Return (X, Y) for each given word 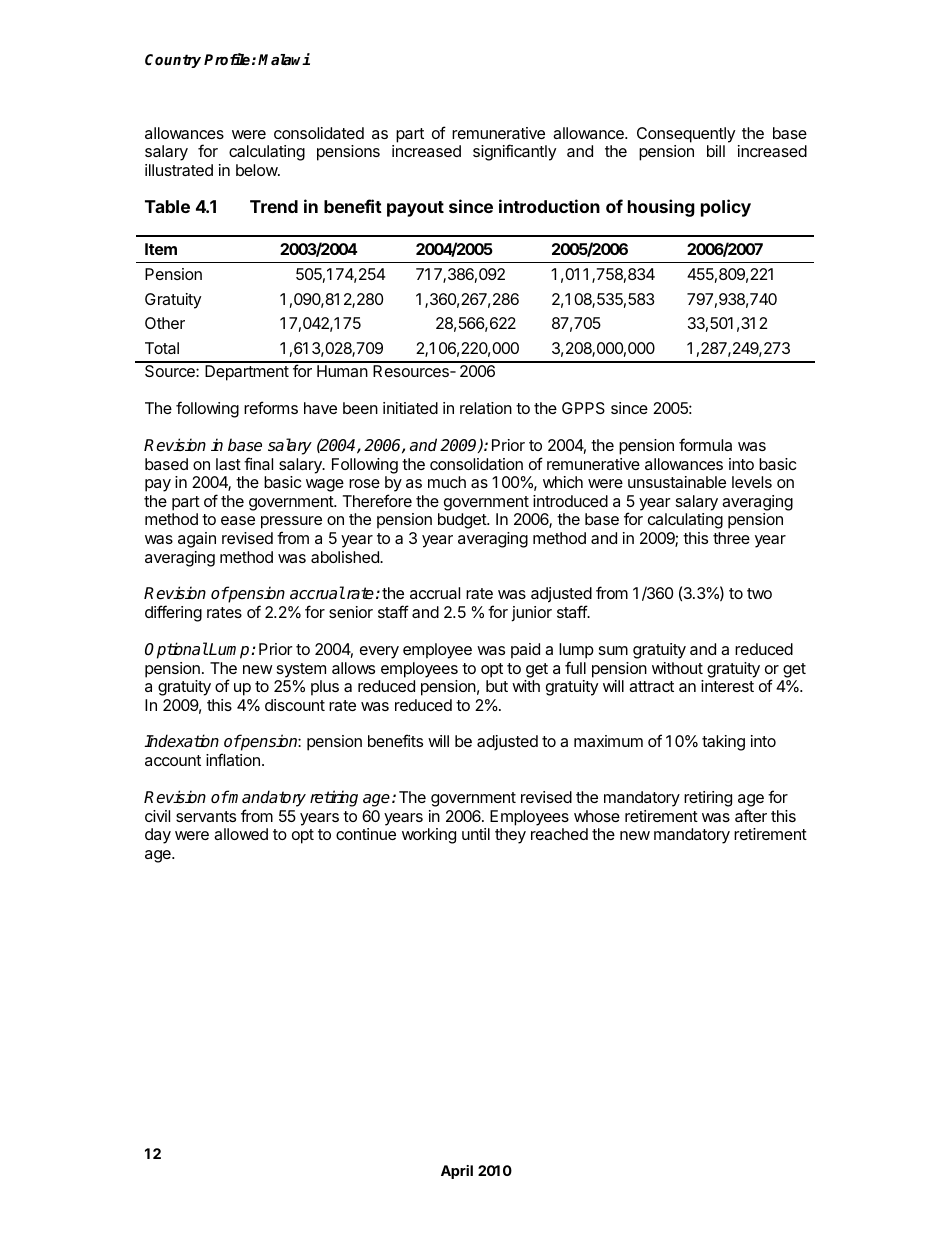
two (759, 593)
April (457, 1172)
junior (531, 614)
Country (173, 61)
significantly (514, 152)
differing (173, 613)
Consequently (686, 135)
